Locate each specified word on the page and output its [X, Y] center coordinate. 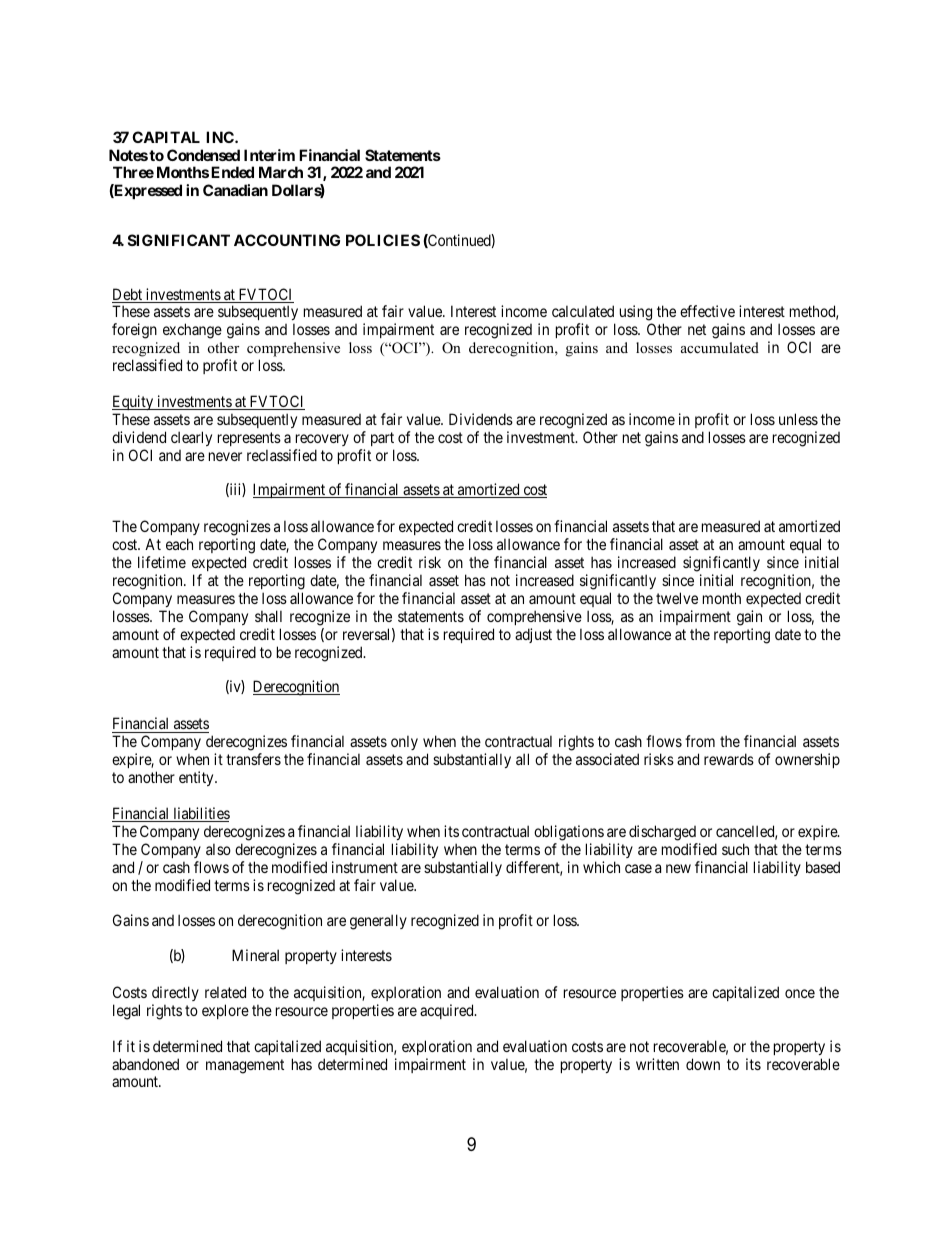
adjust [533, 635]
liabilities [200, 814]
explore [225, 1011]
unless [798, 419]
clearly [191, 438]
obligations [569, 833]
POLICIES [383, 240]
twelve [677, 598]
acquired [448, 1011]
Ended [232, 172]
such [735, 849]
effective [707, 311]
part [382, 439]
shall [268, 616]
